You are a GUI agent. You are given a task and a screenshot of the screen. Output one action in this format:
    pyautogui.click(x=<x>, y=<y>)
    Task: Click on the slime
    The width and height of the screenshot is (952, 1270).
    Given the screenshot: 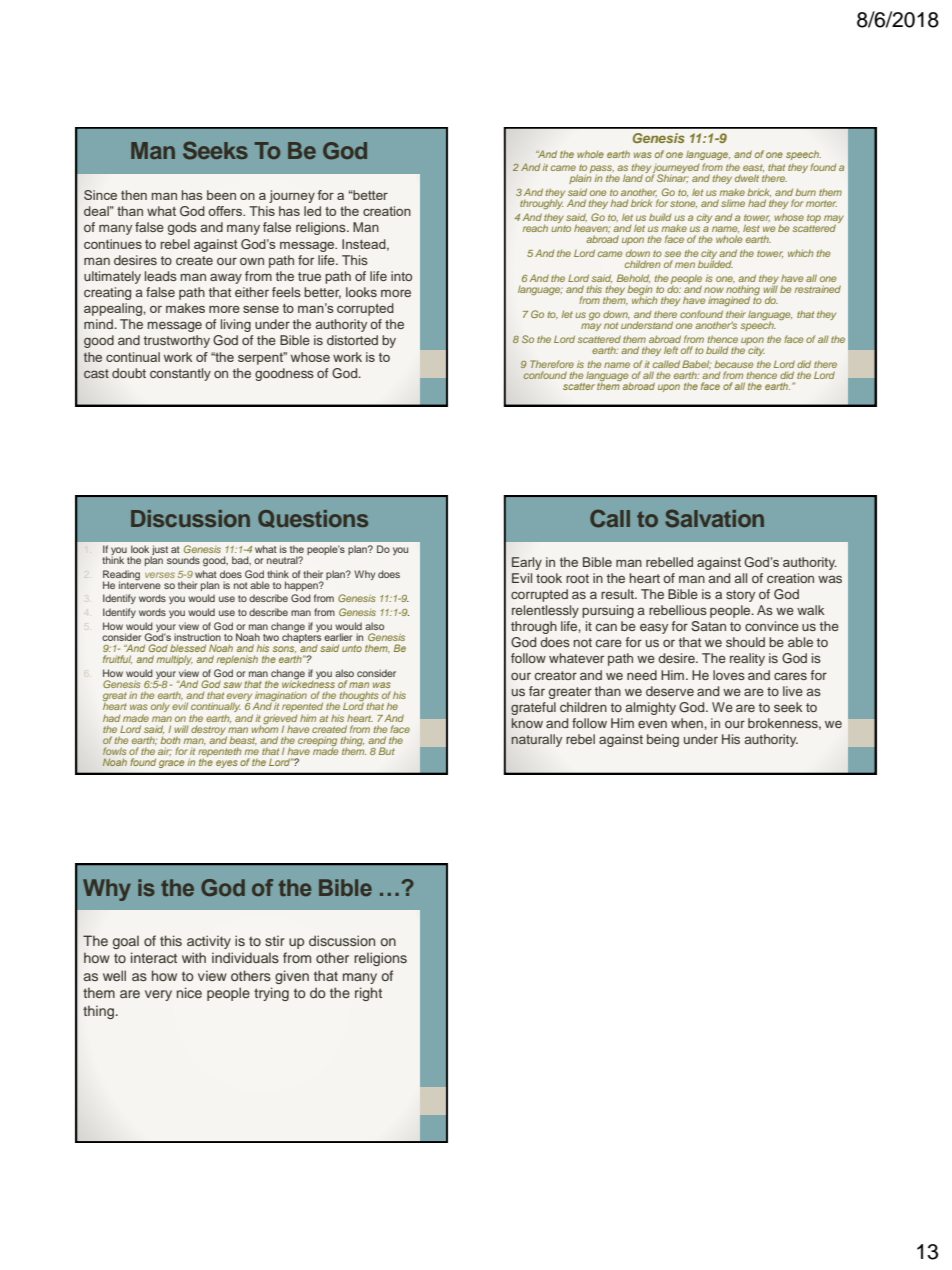 What is the action you would take?
    pyautogui.click(x=733, y=203)
